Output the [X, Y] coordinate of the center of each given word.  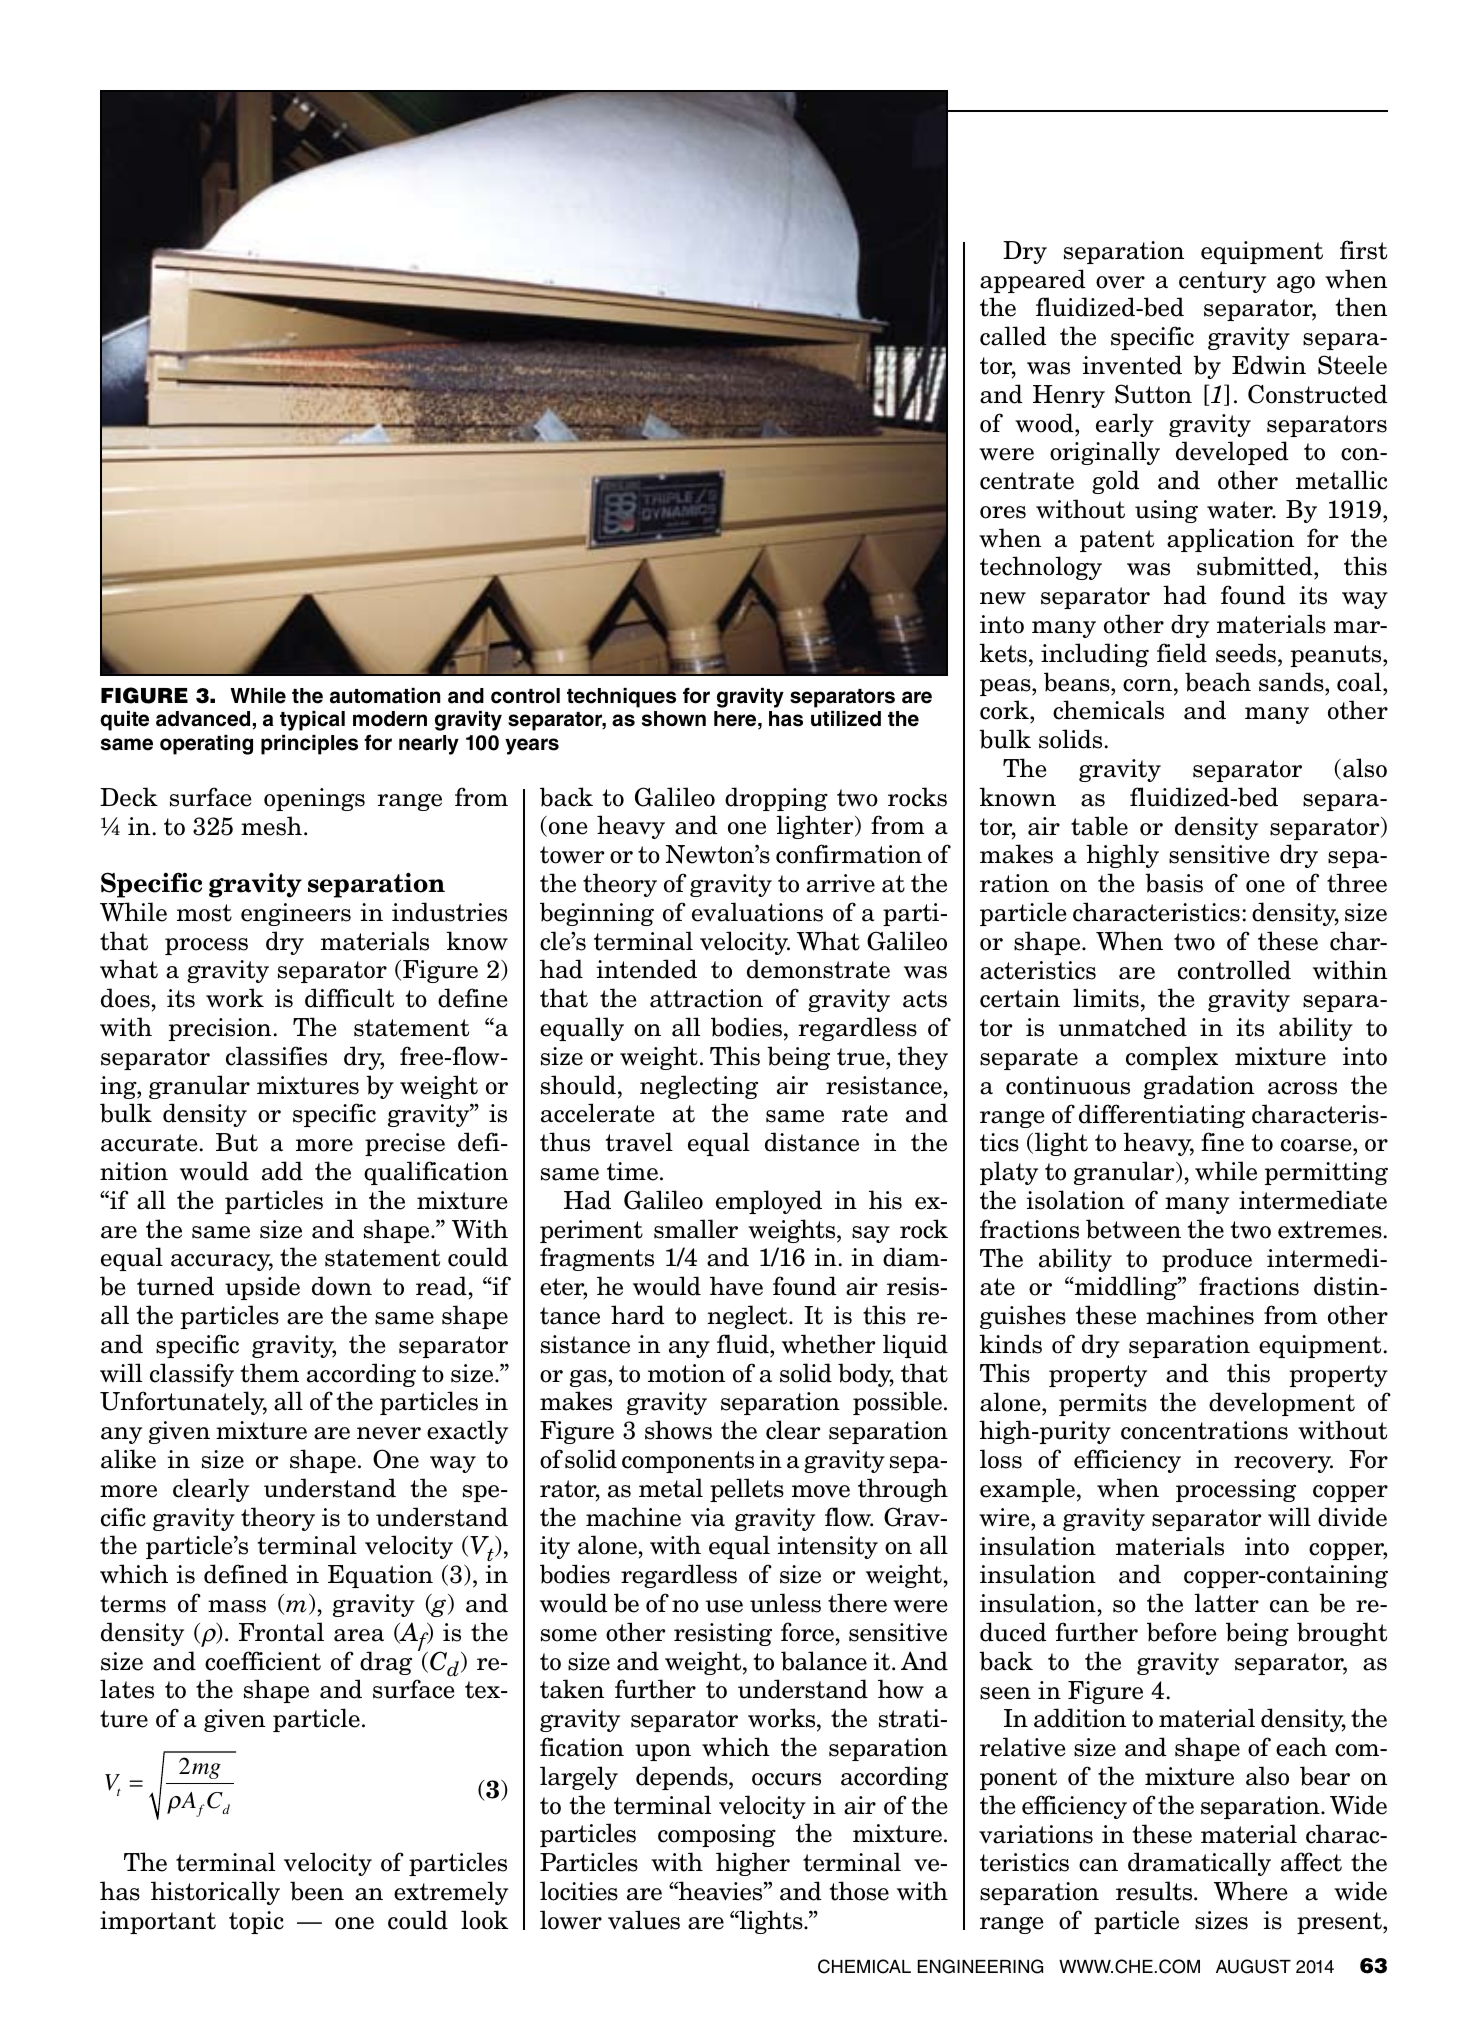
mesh [271, 826]
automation [385, 696]
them [270, 1373]
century [1222, 282]
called [1013, 336]
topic [256, 1922]
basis [1174, 883]
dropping [776, 799]
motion [686, 1373]
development [1282, 1404]
